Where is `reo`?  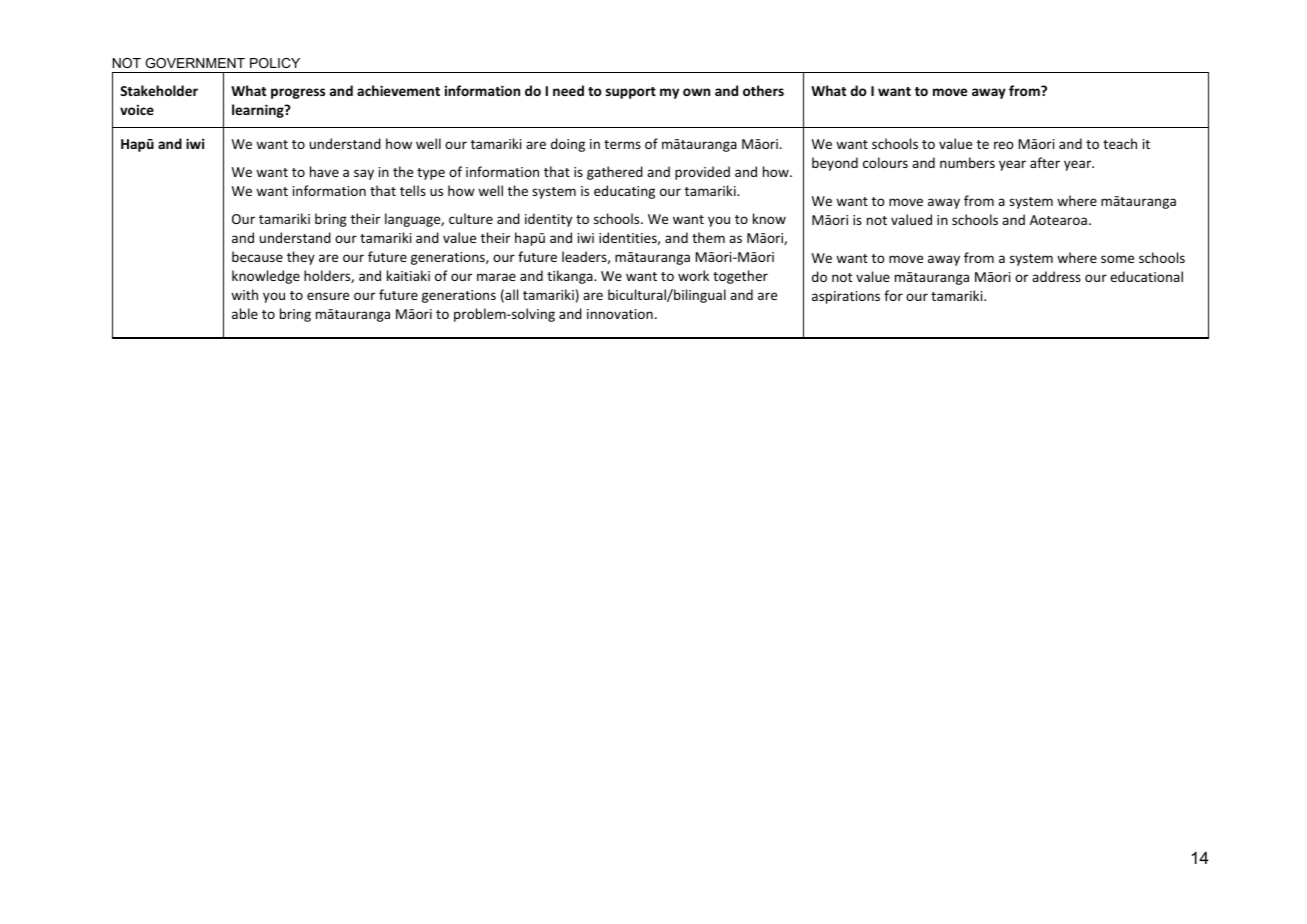 reo is located at coordinates (1003, 145).
